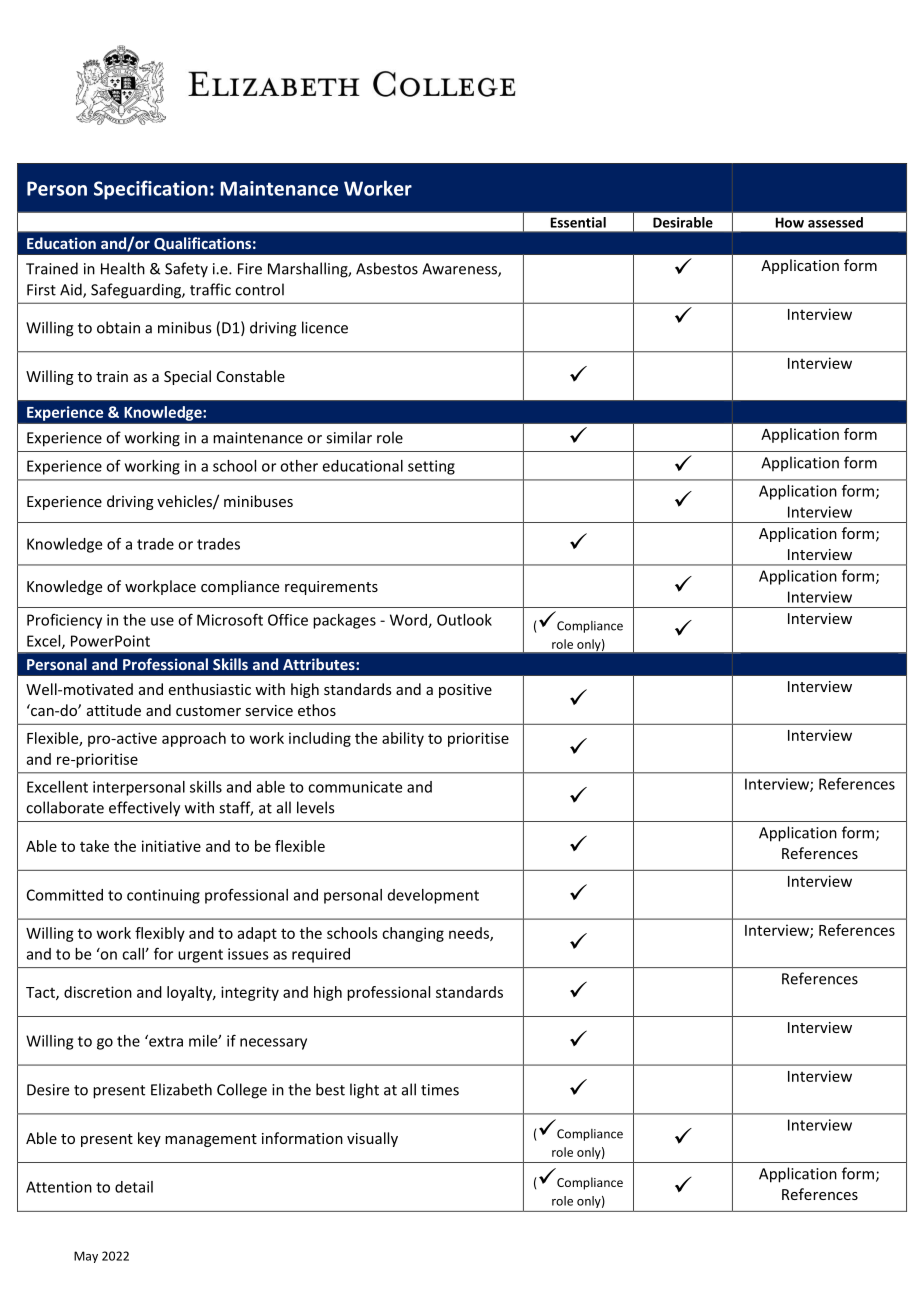 Image resolution: width=924 pixels, height=1308 pixels. I want to click on effectively, so click(144, 809).
